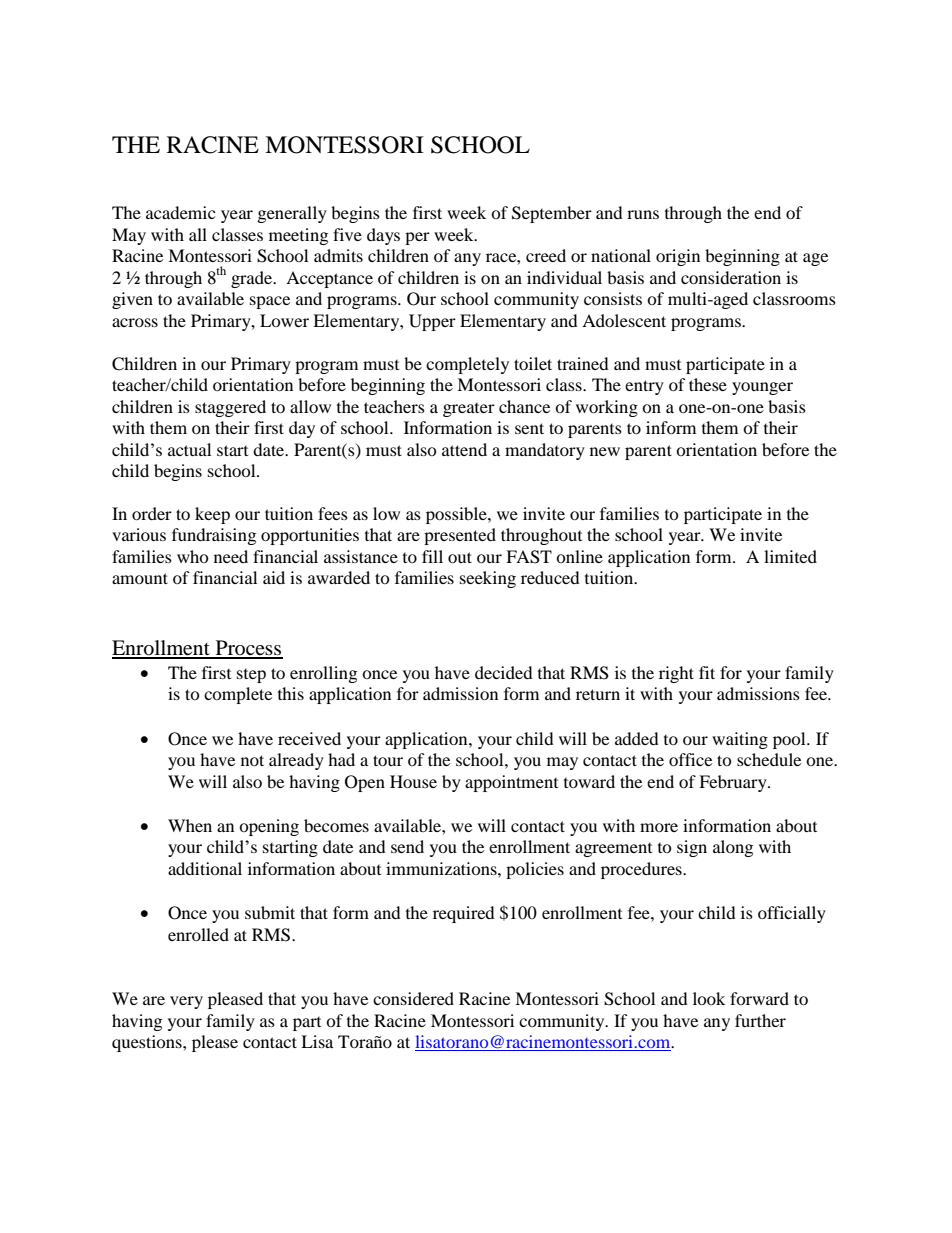 The image size is (952, 1233). I want to click on academic, so click(180, 212).
